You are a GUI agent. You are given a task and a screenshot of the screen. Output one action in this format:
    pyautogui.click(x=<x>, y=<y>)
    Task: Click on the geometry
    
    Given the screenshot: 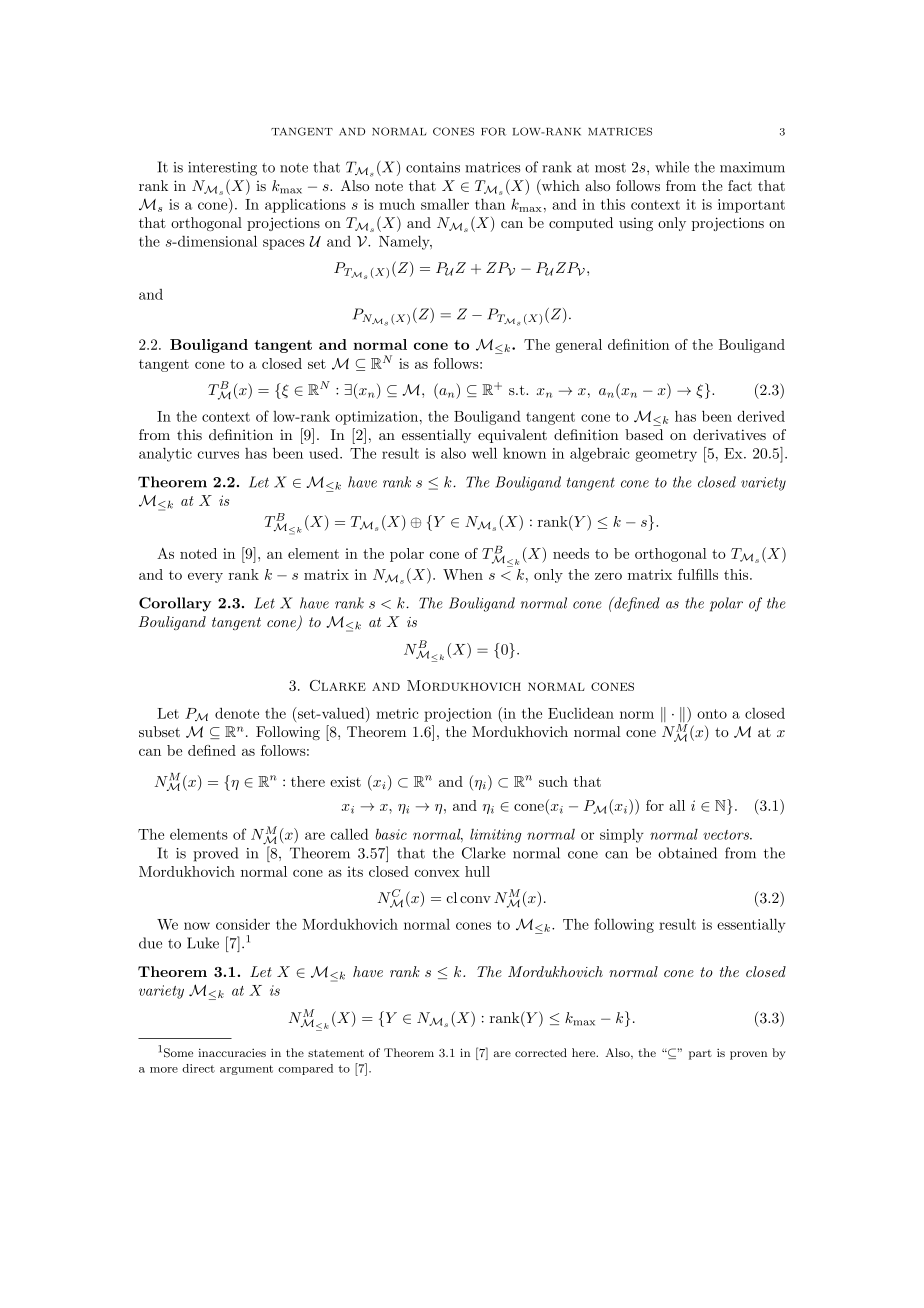 What is the action you would take?
    pyautogui.click(x=666, y=455)
